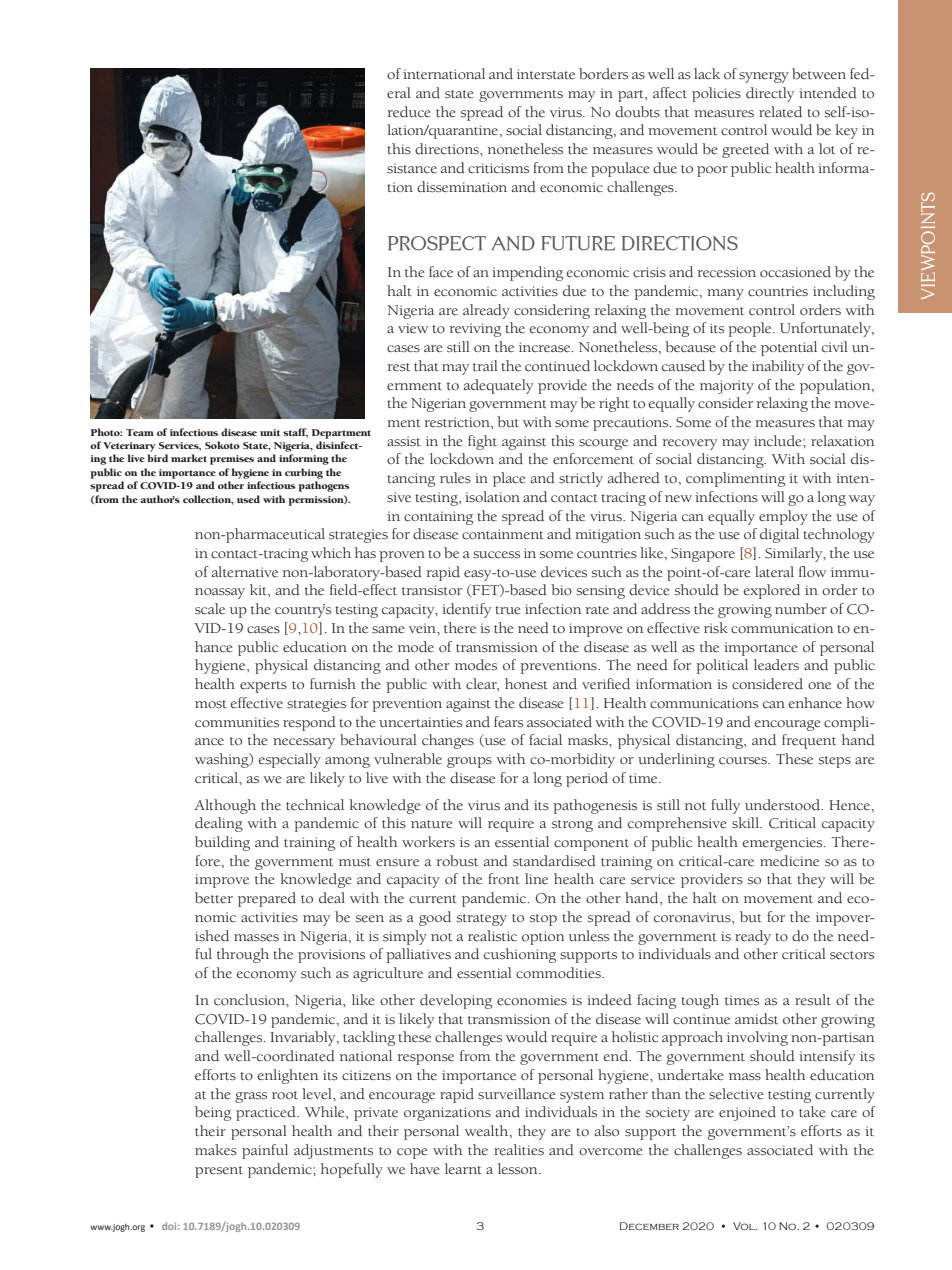 This screenshot has width=952, height=1270. I want to click on leaders, so click(776, 665).
